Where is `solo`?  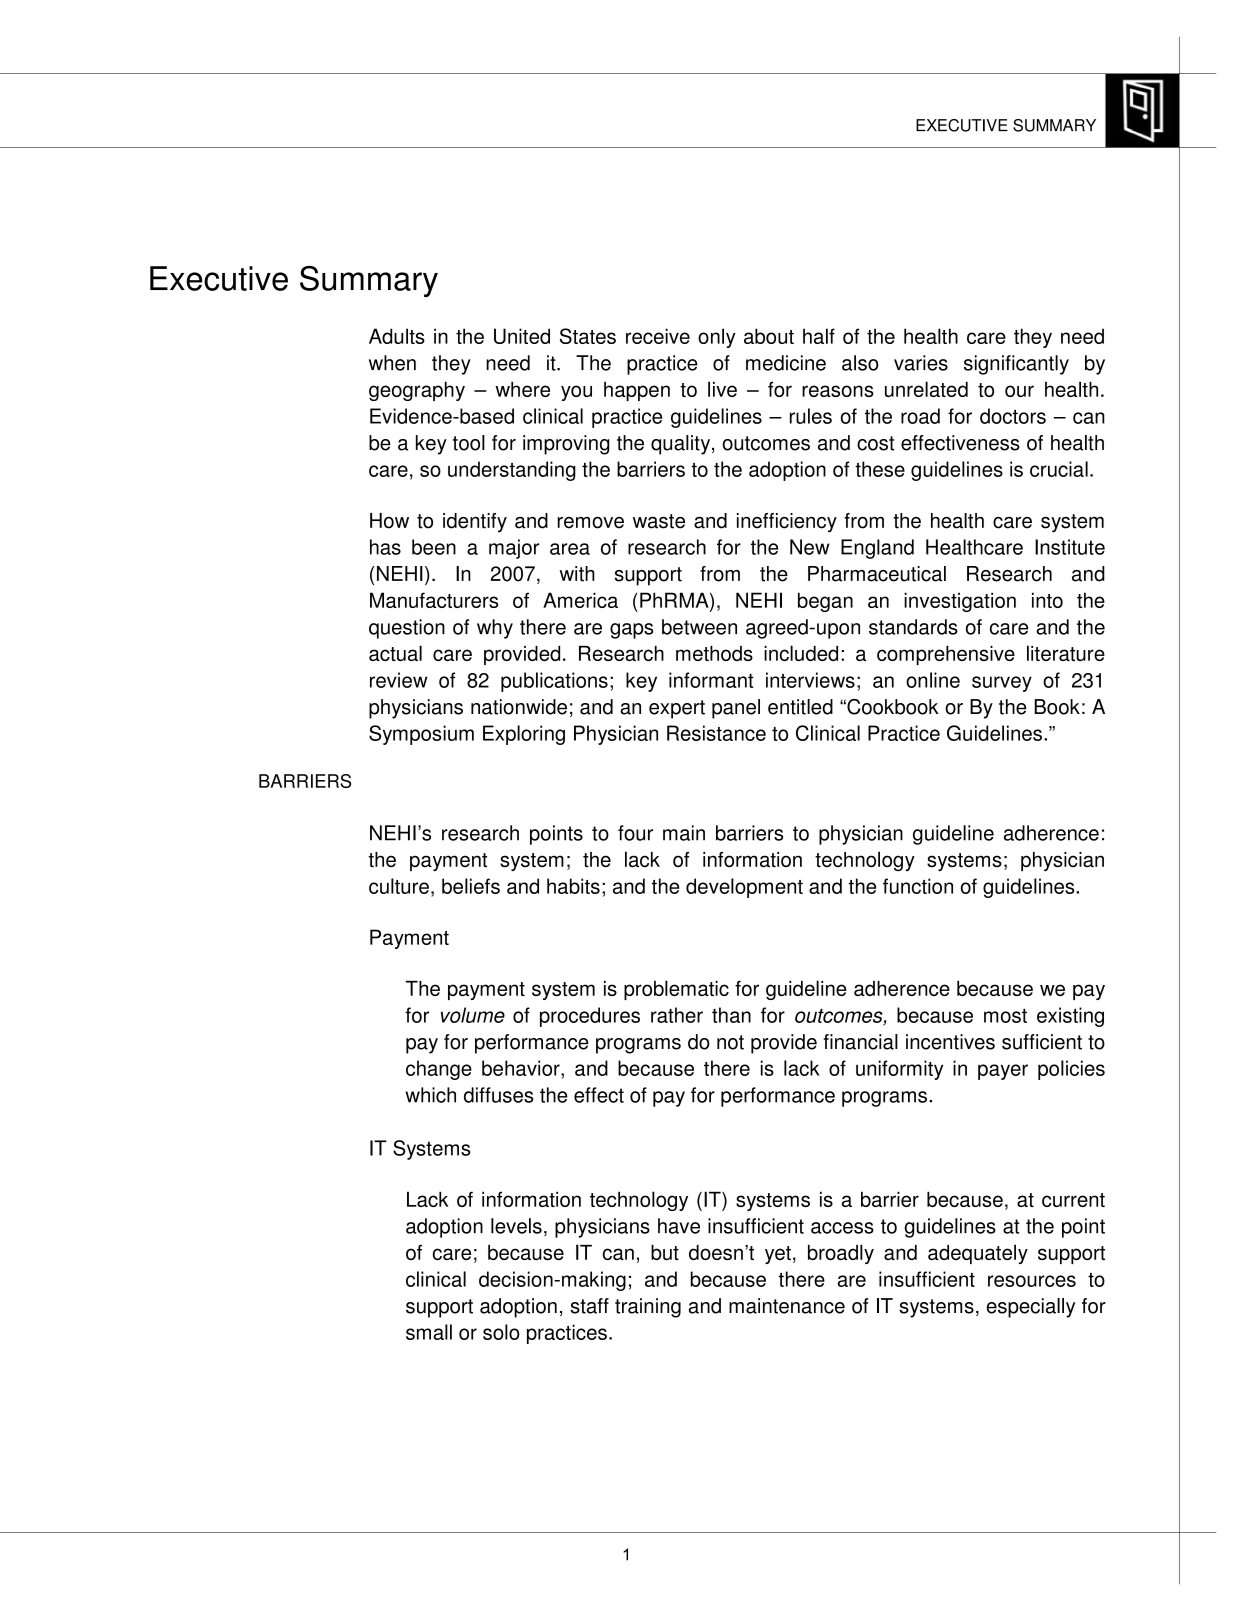
solo is located at coordinates (501, 1332).
